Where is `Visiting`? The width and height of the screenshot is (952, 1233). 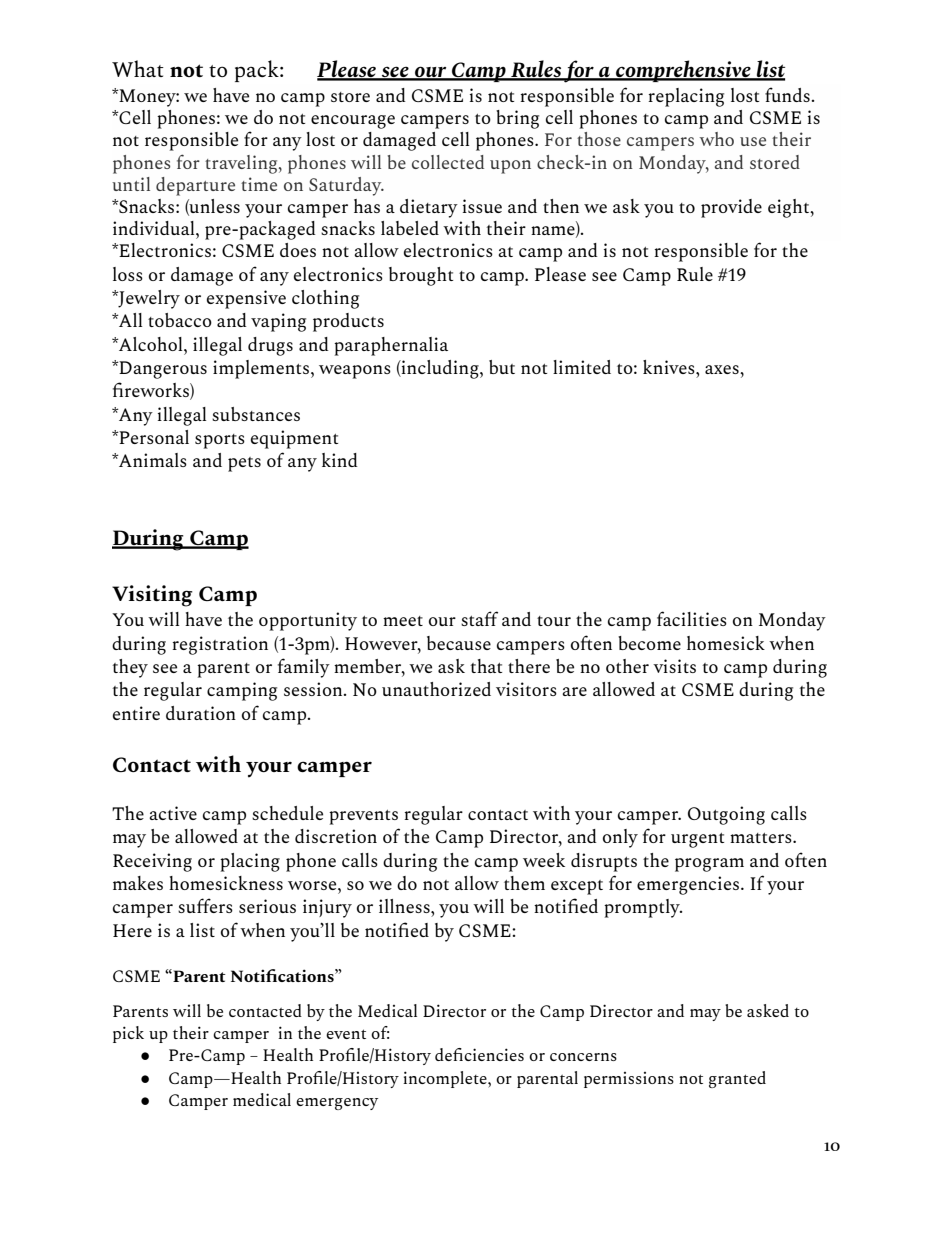
Visiting is located at coordinates (152, 596).
